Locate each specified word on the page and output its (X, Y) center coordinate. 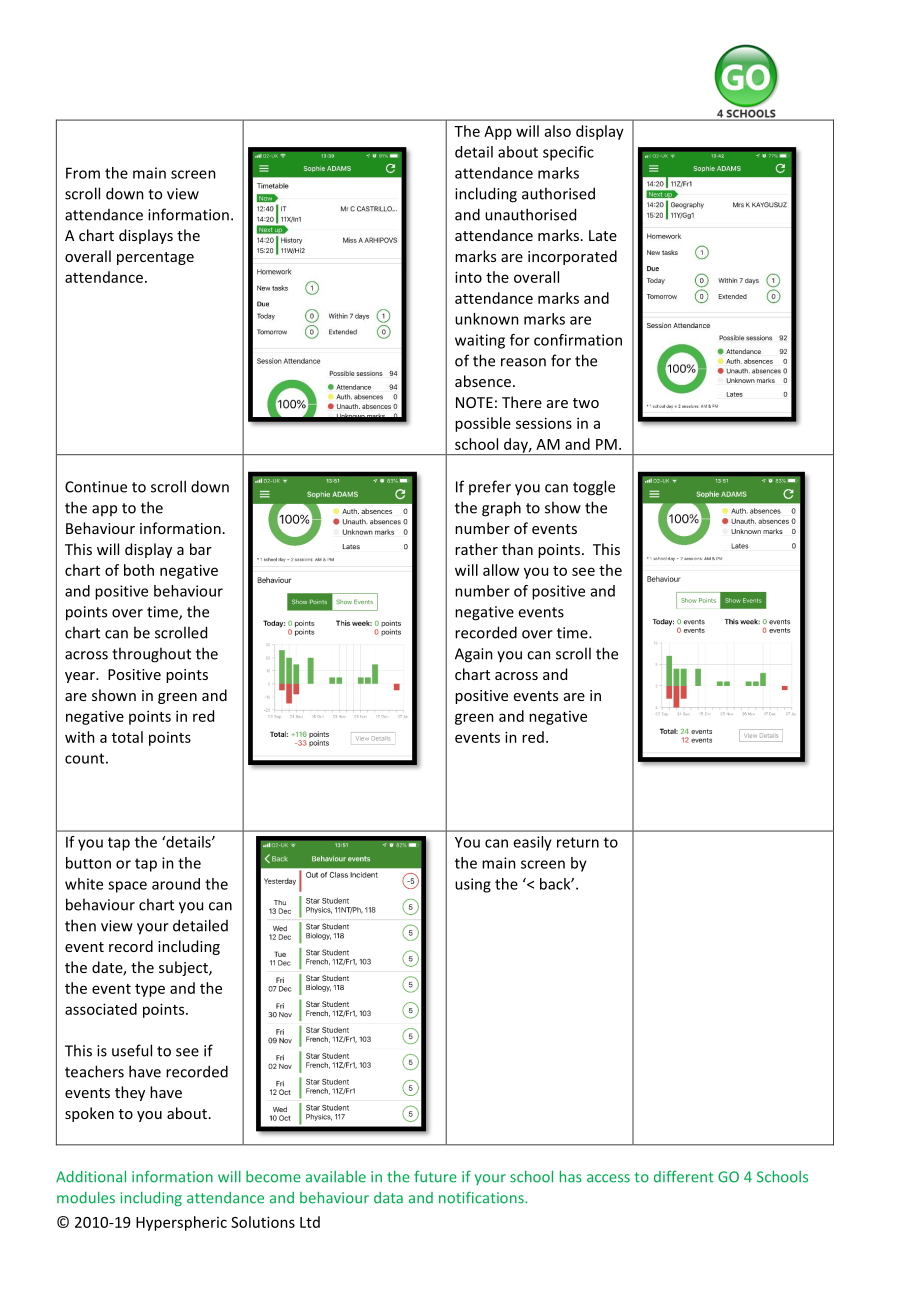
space (127, 887)
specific (568, 153)
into (468, 277)
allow (501, 570)
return (578, 842)
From (83, 173)
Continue (96, 487)
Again (474, 655)
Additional (91, 1176)
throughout (151, 655)
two (586, 403)
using (473, 885)
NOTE (474, 402)
